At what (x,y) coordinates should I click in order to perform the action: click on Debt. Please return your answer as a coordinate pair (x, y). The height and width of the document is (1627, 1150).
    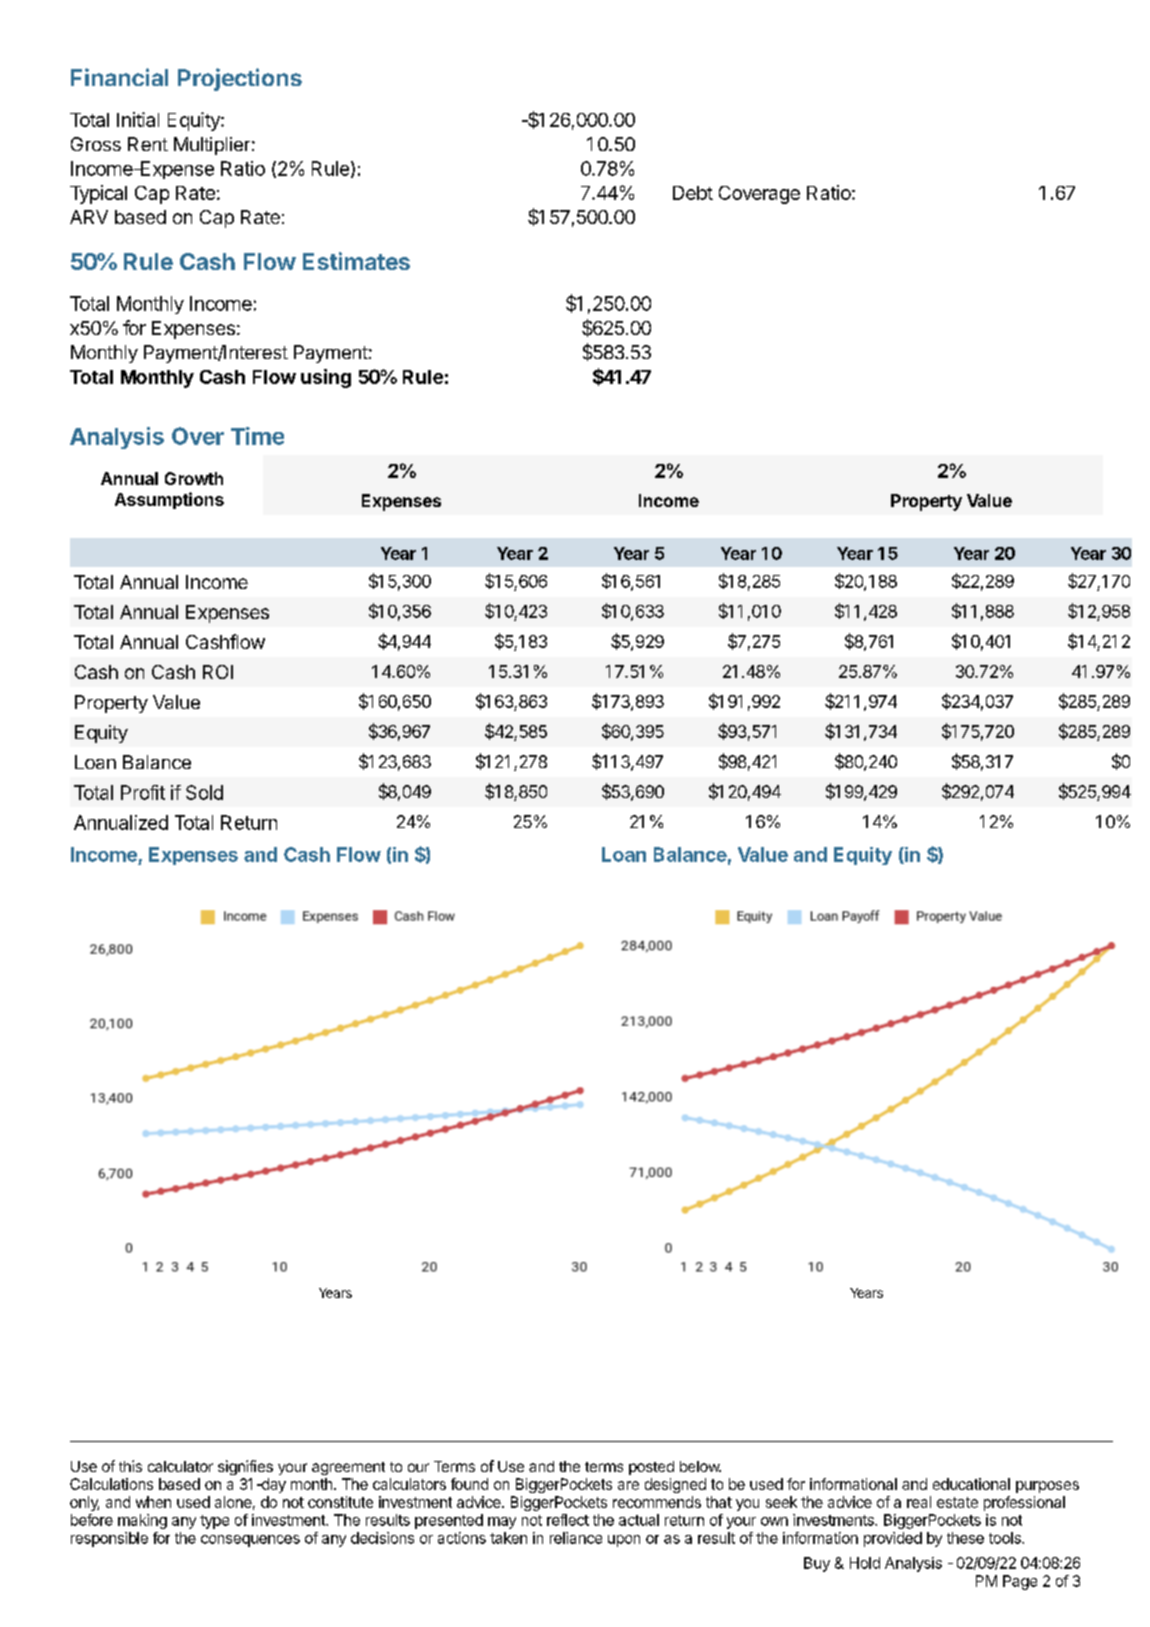
    Looking at the image, I should click on (693, 193).
